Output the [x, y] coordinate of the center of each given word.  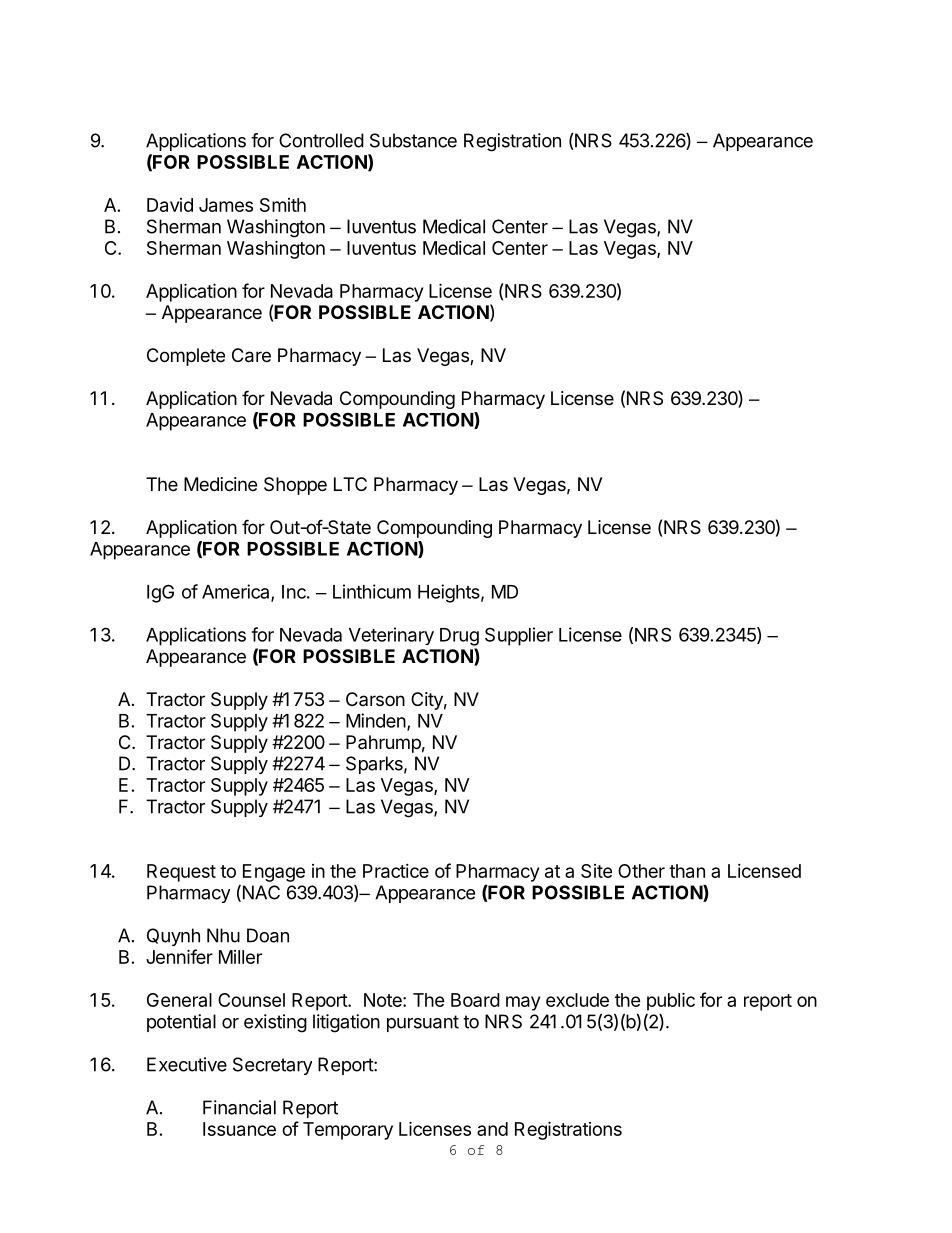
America [237, 592]
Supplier [519, 636]
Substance [413, 140]
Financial [239, 1107]
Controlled [321, 140]
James [226, 205]
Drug [459, 637]
